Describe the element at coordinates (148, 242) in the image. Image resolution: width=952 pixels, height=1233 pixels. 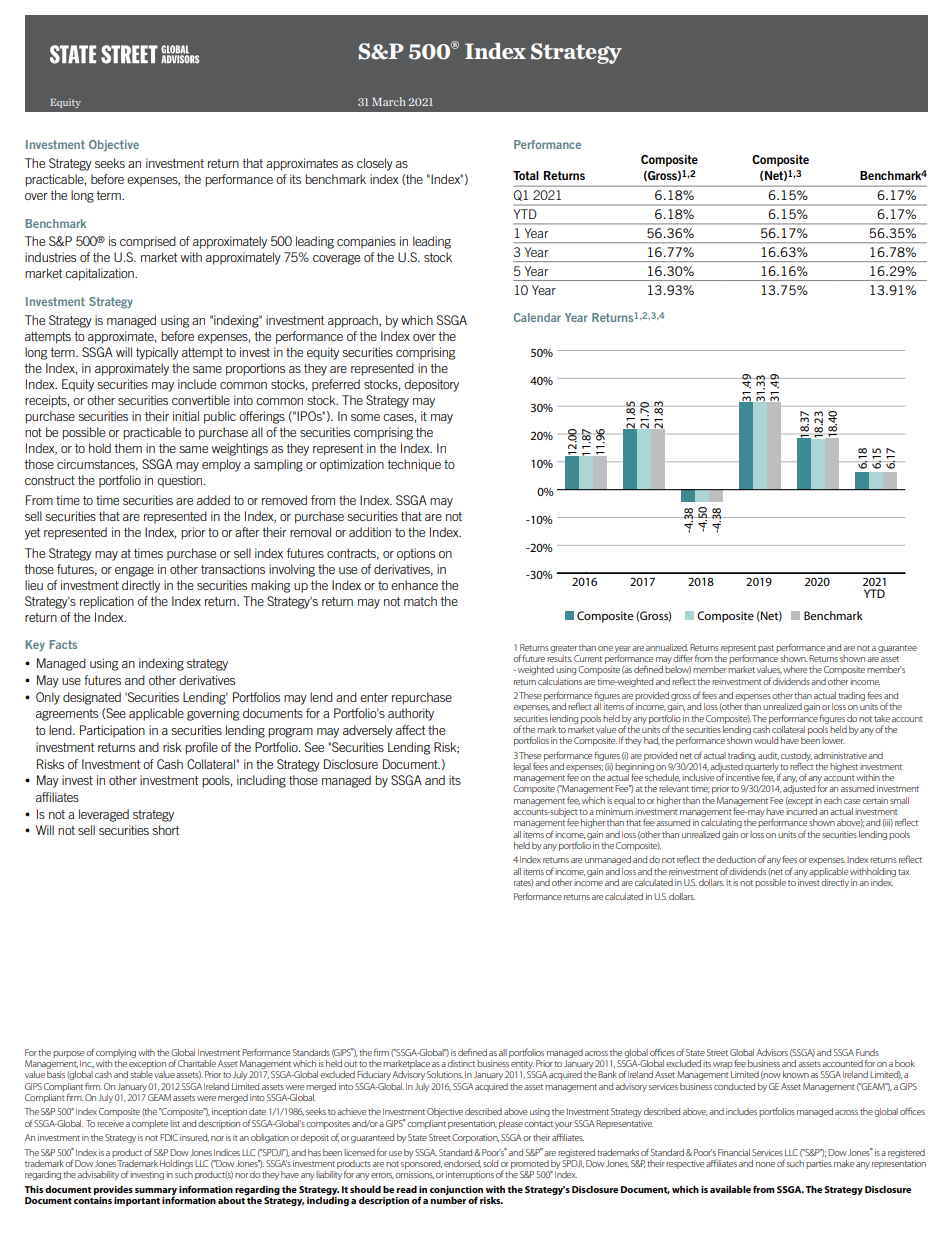
I see `comprised` at that location.
